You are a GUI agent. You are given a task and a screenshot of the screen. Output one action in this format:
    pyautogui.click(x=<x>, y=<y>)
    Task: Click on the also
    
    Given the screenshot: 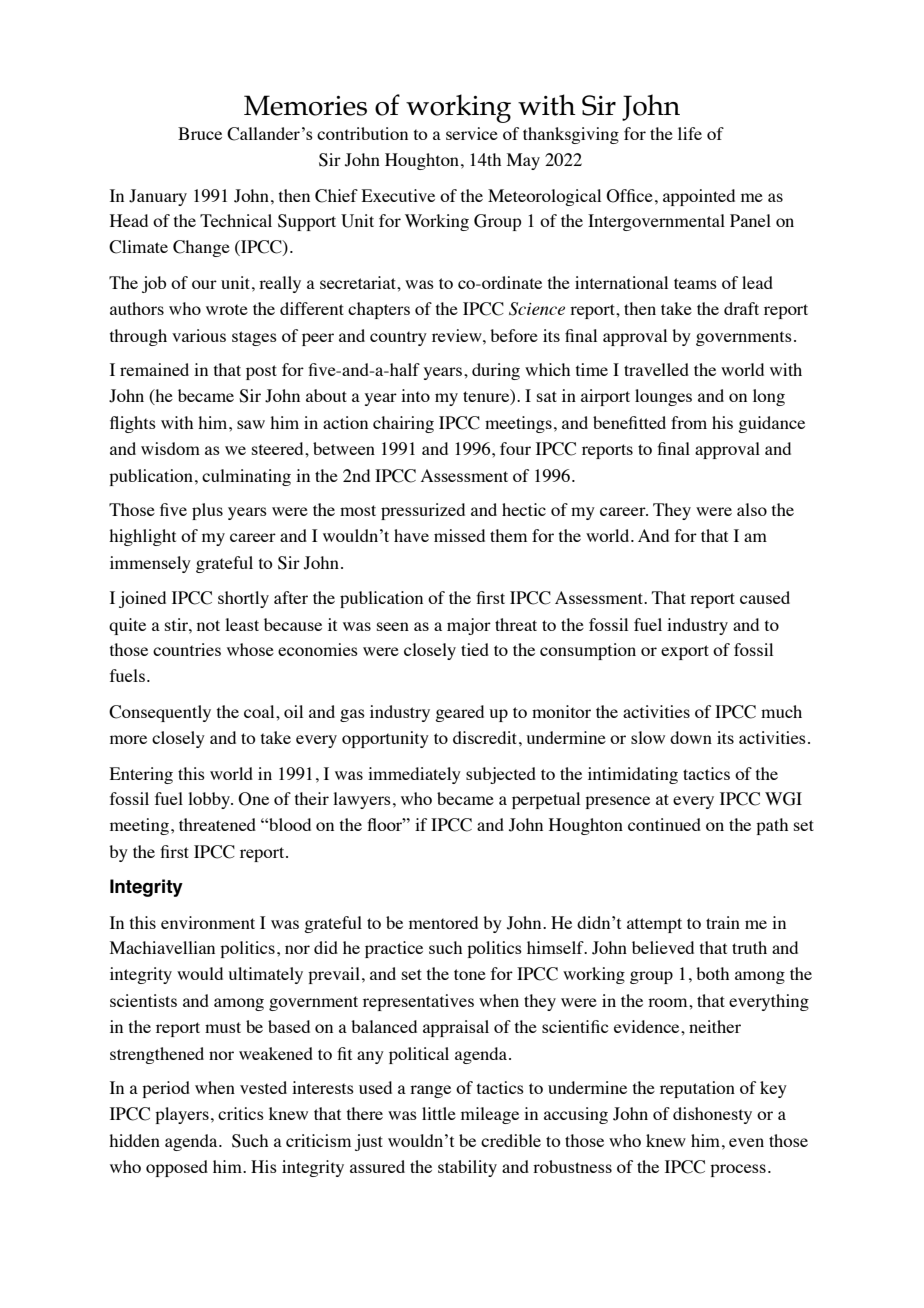 What is the action you would take?
    pyautogui.click(x=752, y=509)
